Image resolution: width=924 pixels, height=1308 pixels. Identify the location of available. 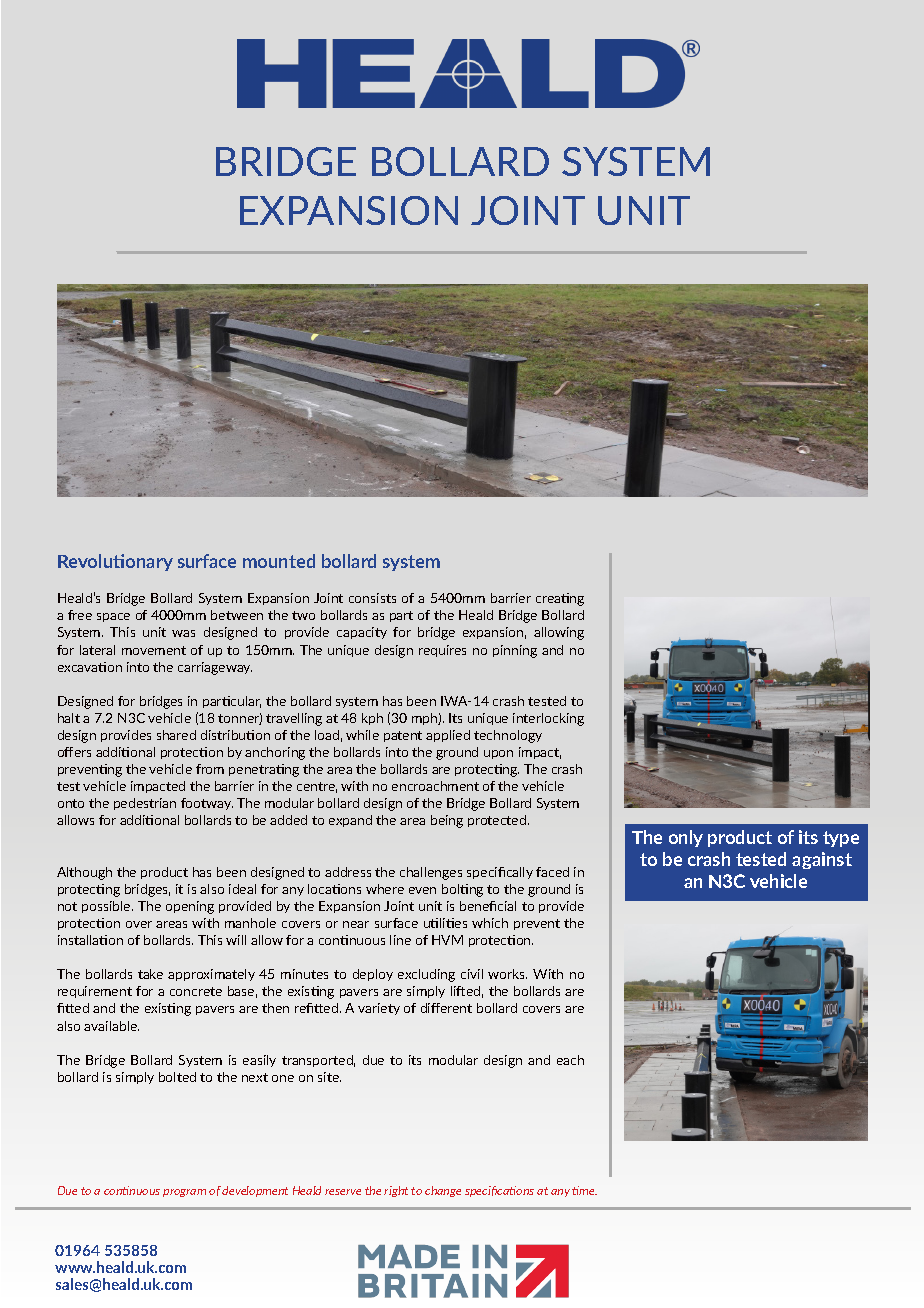
(111, 1026).
